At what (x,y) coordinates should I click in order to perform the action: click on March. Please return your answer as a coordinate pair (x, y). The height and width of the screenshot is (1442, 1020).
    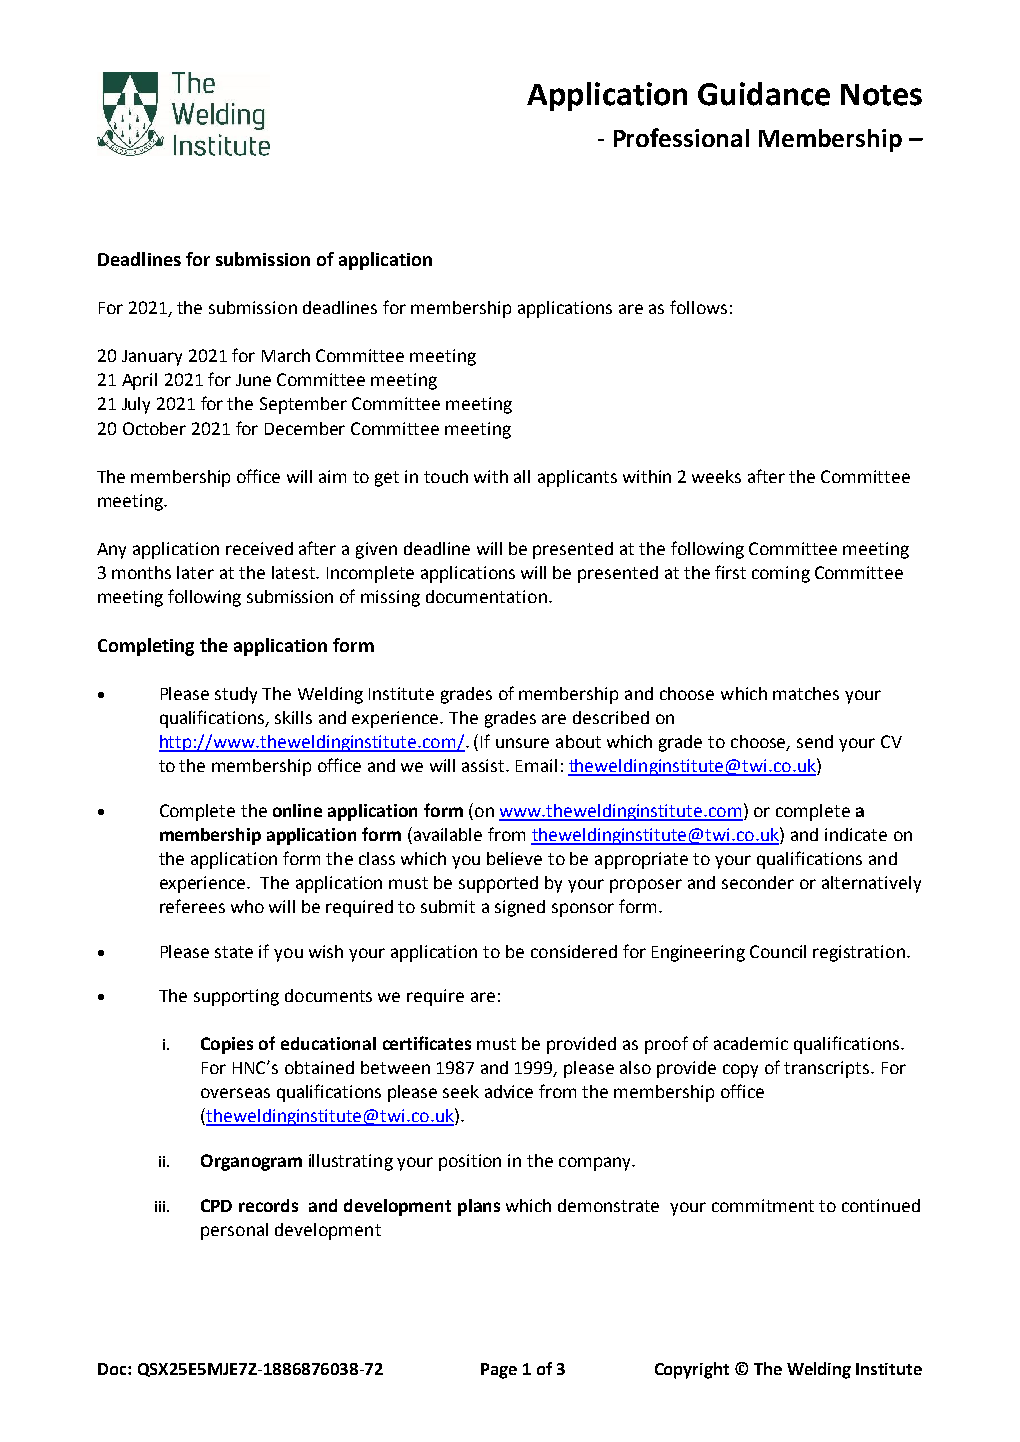
    Looking at the image, I should click on (286, 355).
